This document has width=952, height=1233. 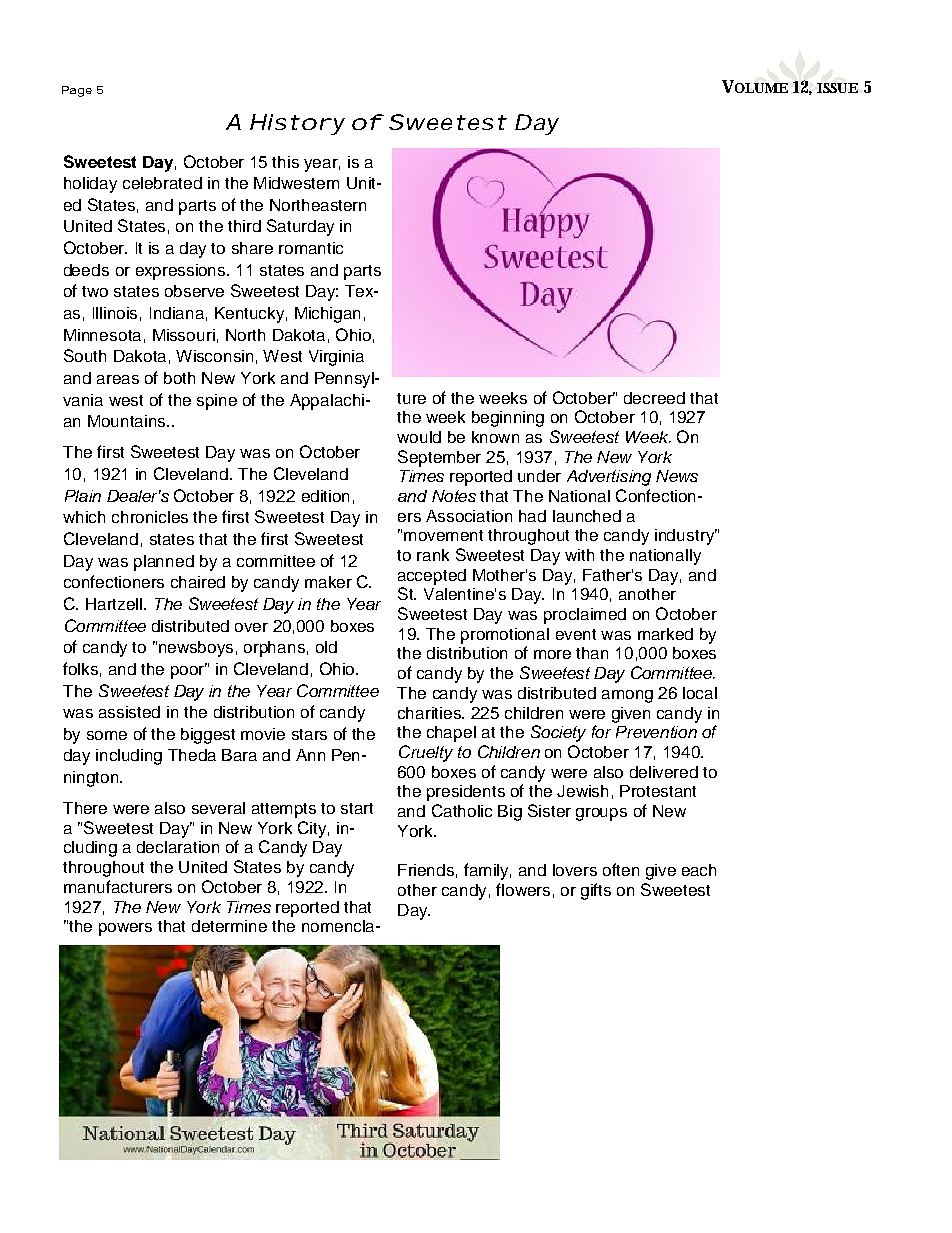 I want to click on decreed, so click(x=654, y=398).
